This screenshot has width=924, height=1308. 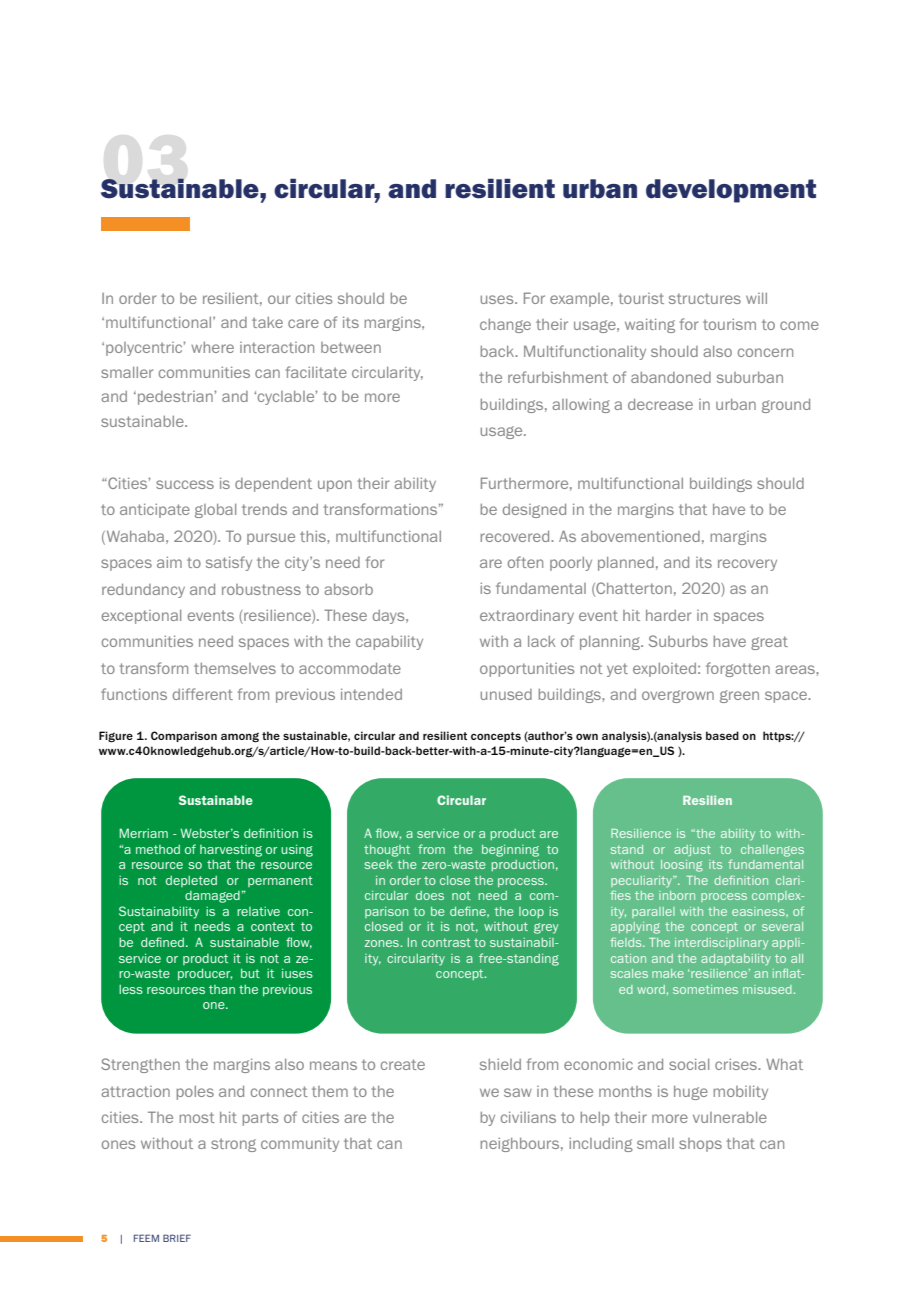 What do you see at coordinates (505, 326) in the screenshot?
I see `change` at bounding box center [505, 326].
